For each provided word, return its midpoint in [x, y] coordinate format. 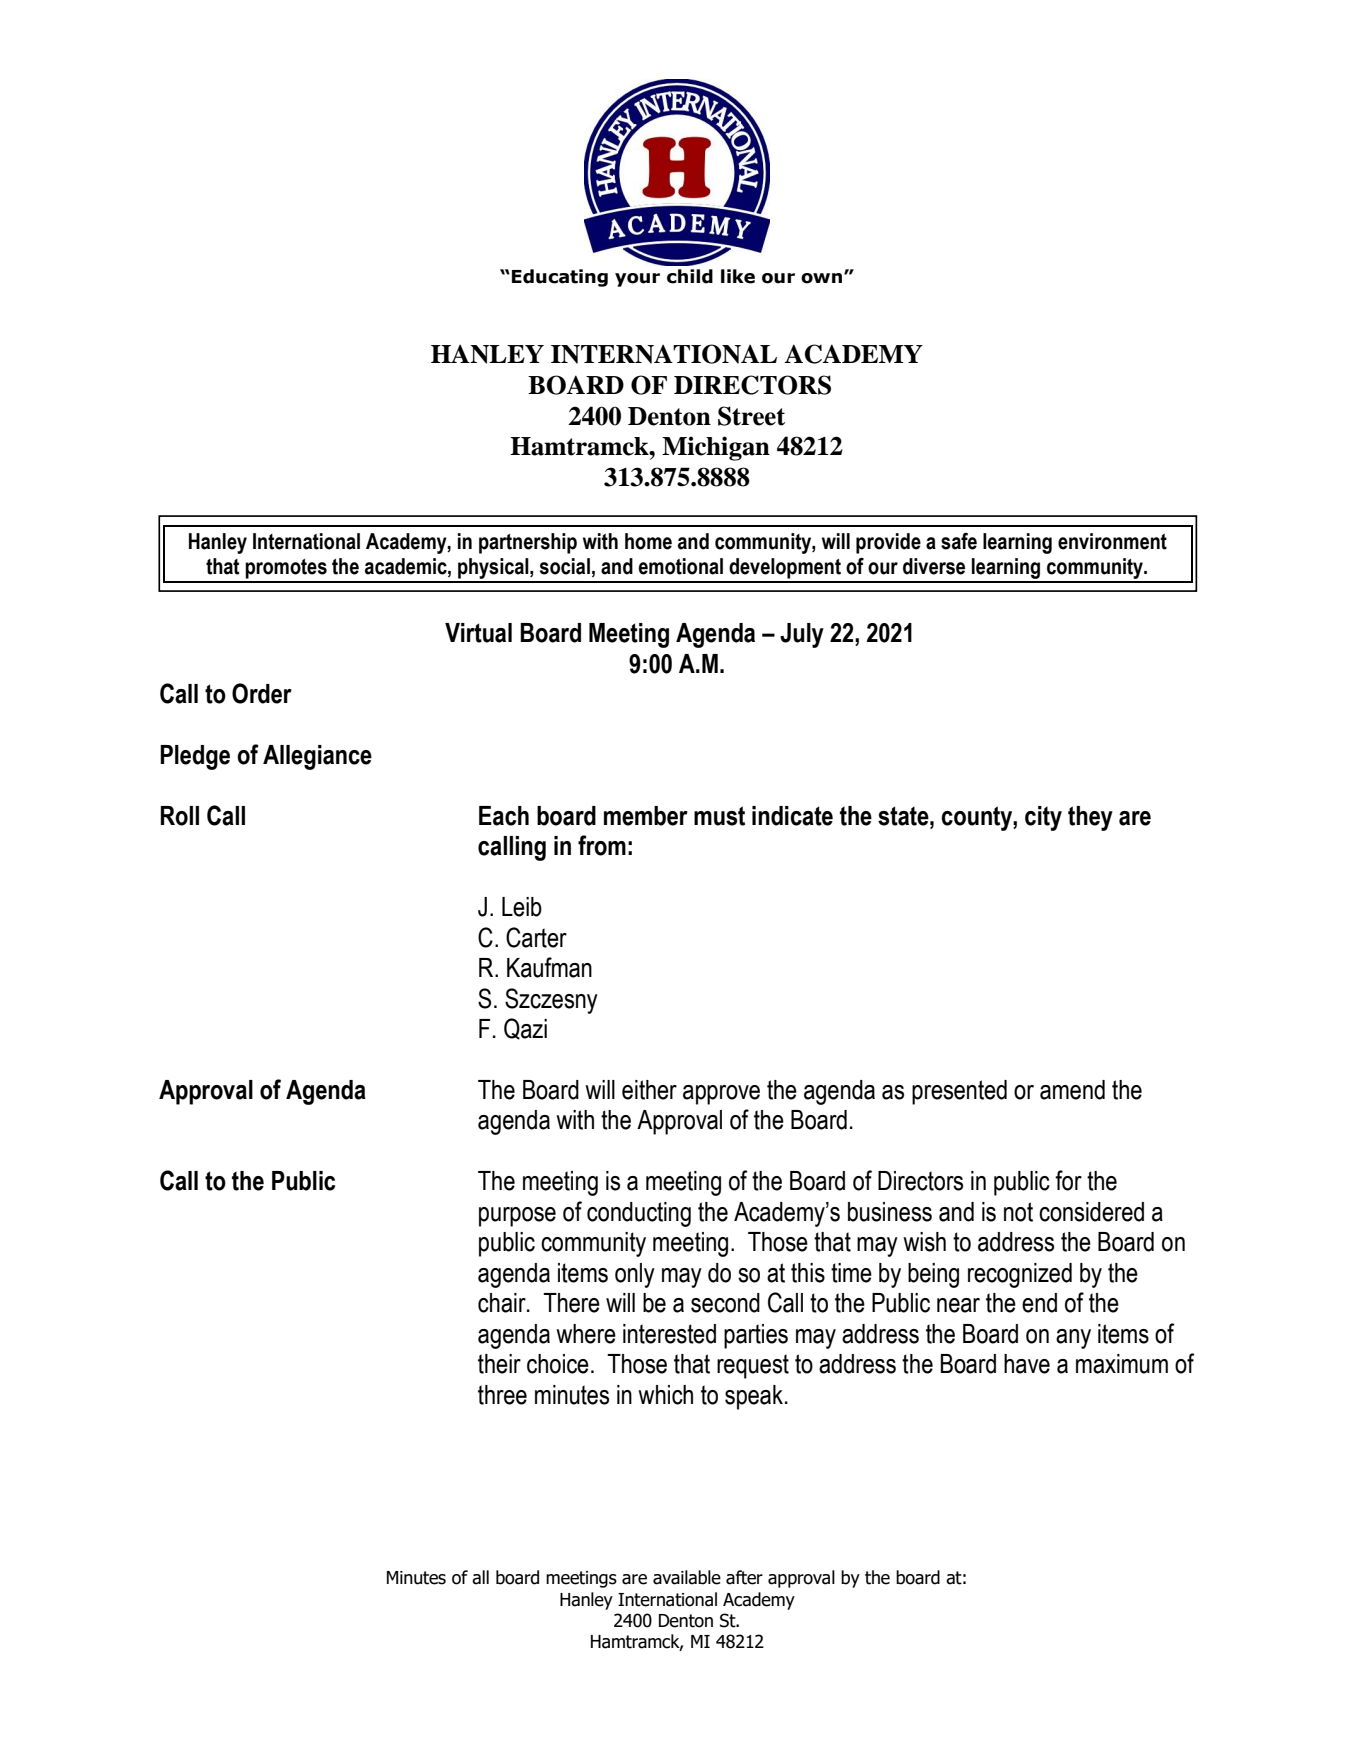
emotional [680, 566]
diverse [934, 566]
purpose [517, 1217]
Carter [536, 937]
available [687, 1577]
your [637, 280]
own [821, 278]
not [1018, 1212]
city [1043, 818]
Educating [560, 278]
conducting [639, 1214]
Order [262, 693]
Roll [179, 816]
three [502, 1395]
